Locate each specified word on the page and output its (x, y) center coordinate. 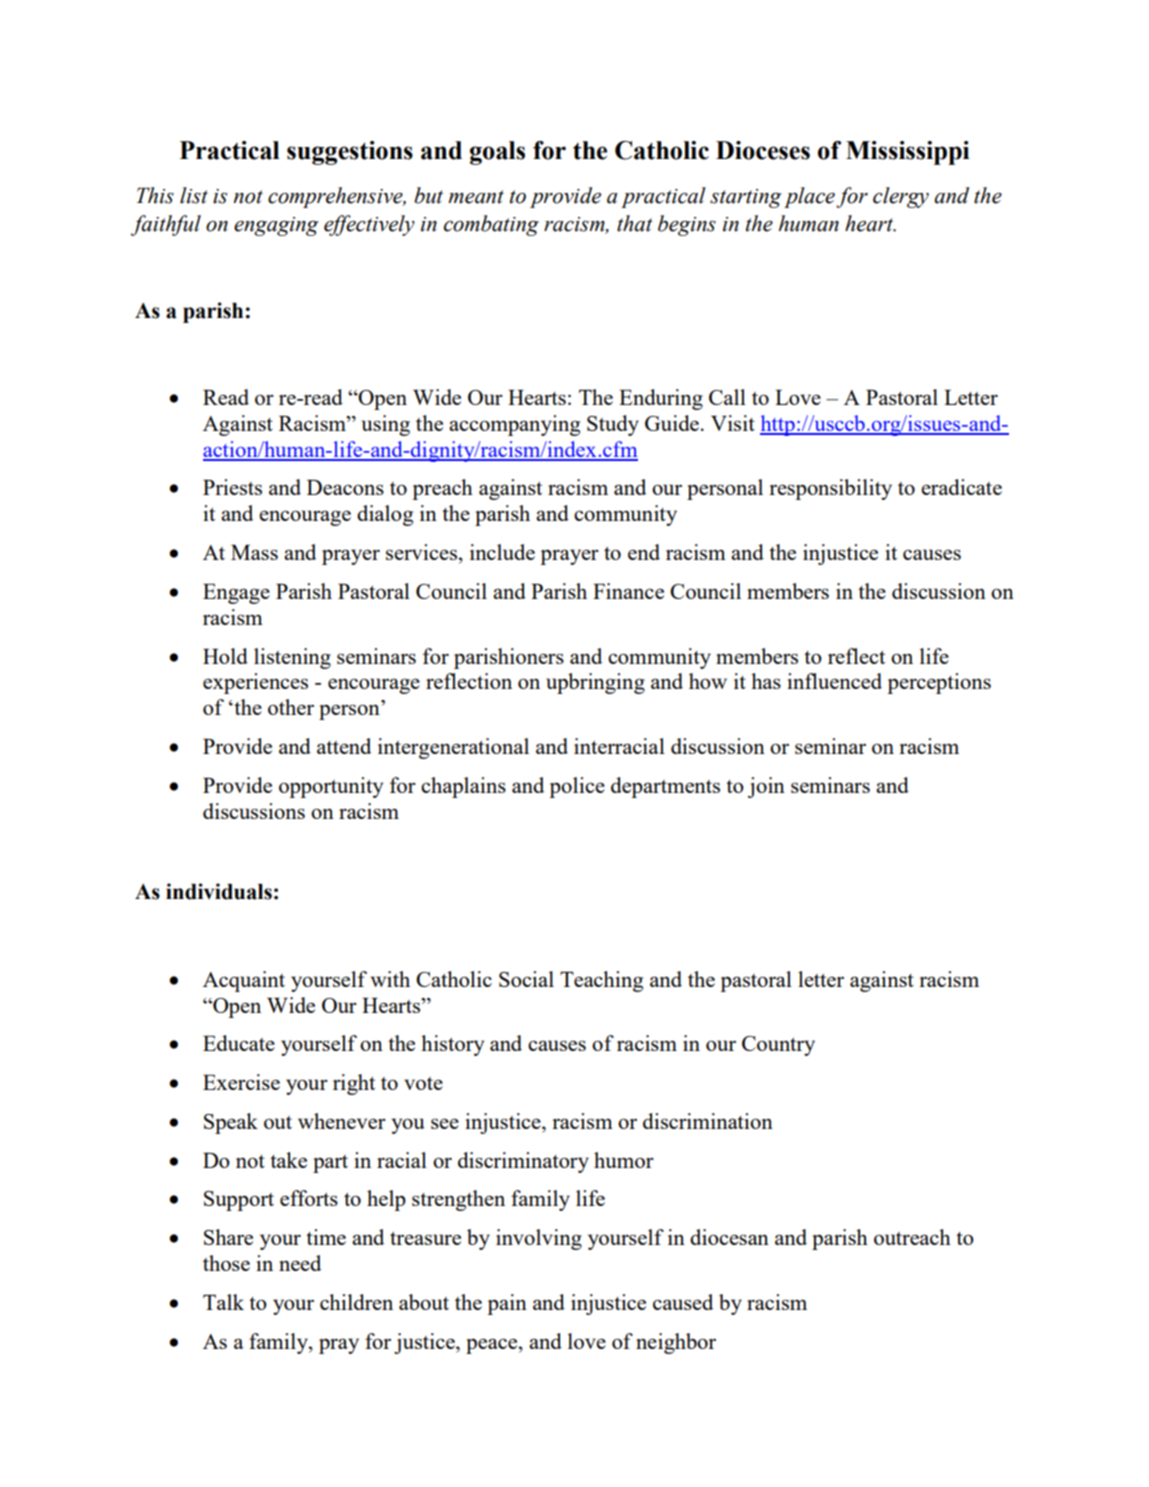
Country (778, 1046)
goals (497, 153)
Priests (232, 487)
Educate (239, 1043)
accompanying (514, 425)
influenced (834, 681)
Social (526, 979)
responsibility (830, 489)
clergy (901, 197)
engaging (276, 226)
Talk (223, 1302)
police (577, 787)
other (291, 707)
